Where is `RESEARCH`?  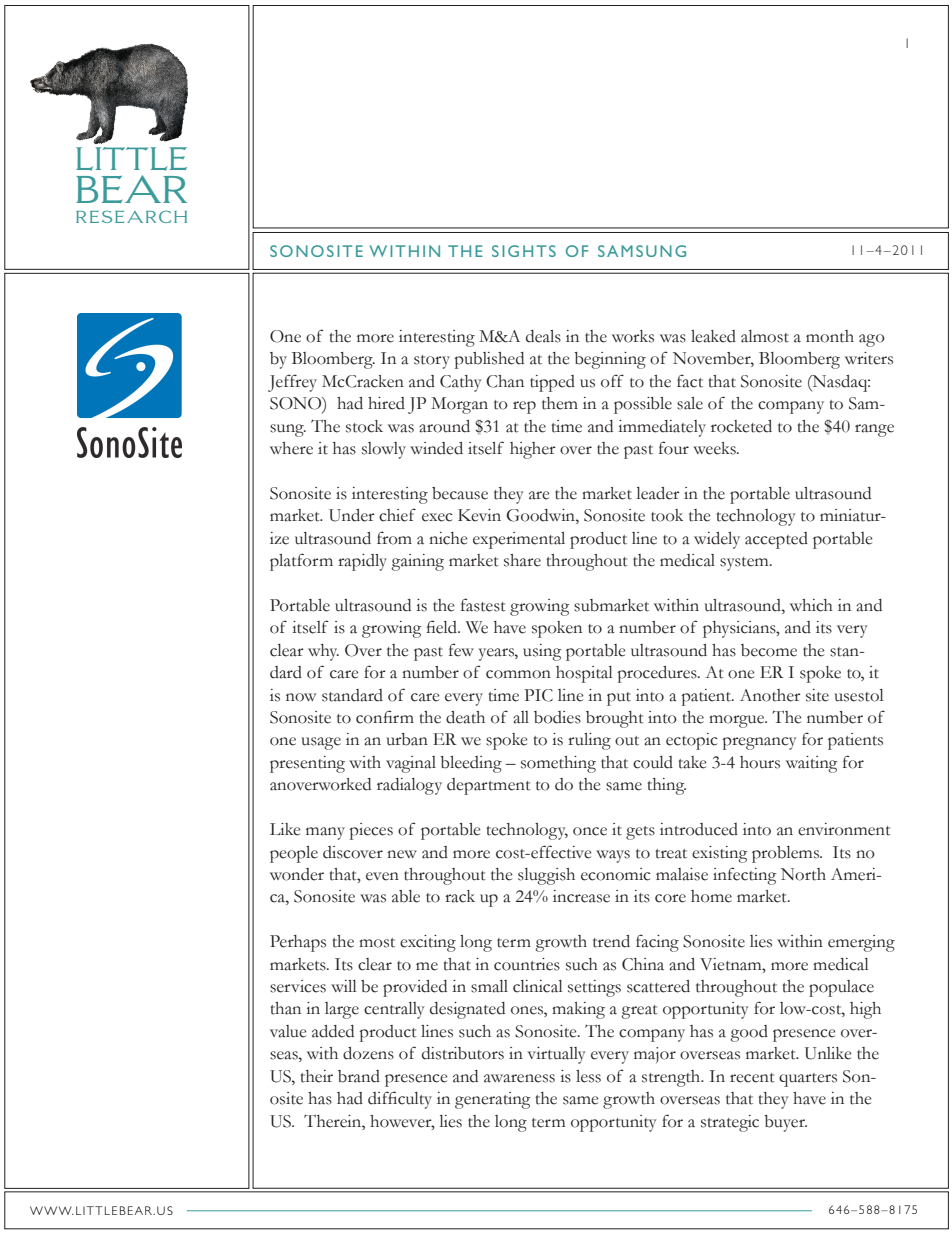 RESEARCH is located at coordinates (131, 216).
